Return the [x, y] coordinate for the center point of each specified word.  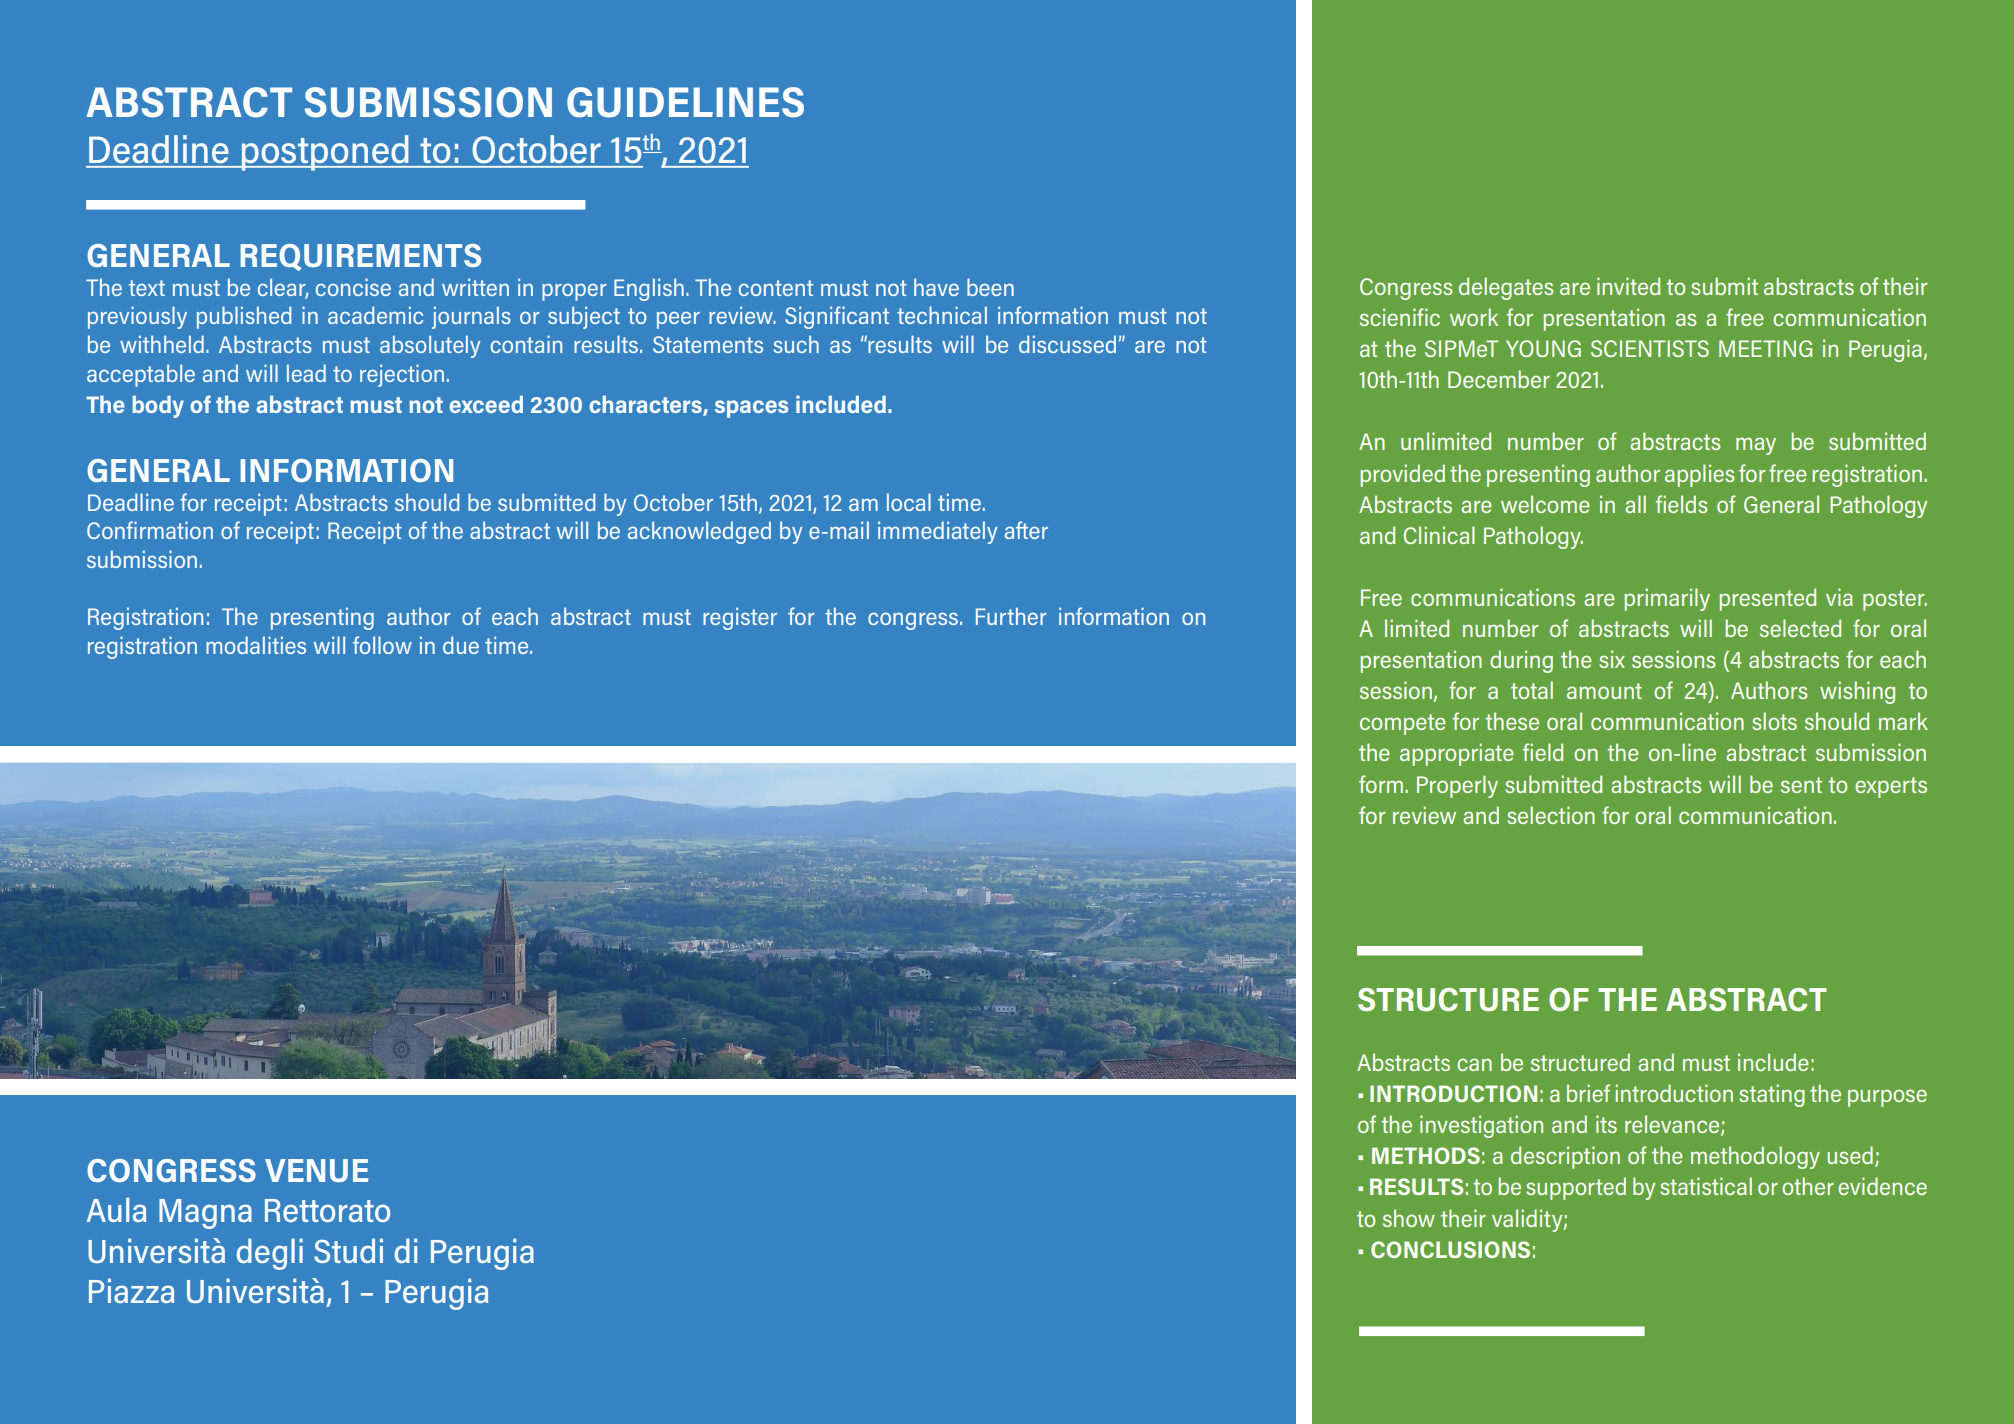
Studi [348, 1250]
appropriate [1457, 754]
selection [1551, 815]
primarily [1667, 599]
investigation [1481, 1126]
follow [382, 645]
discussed [1067, 344]
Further [1011, 616]
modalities [256, 645]
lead [306, 373]
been [990, 287]
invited [1628, 286]
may [1756, 446]
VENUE [317, 1170]
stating [1772, 1095]
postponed [325, 153]
